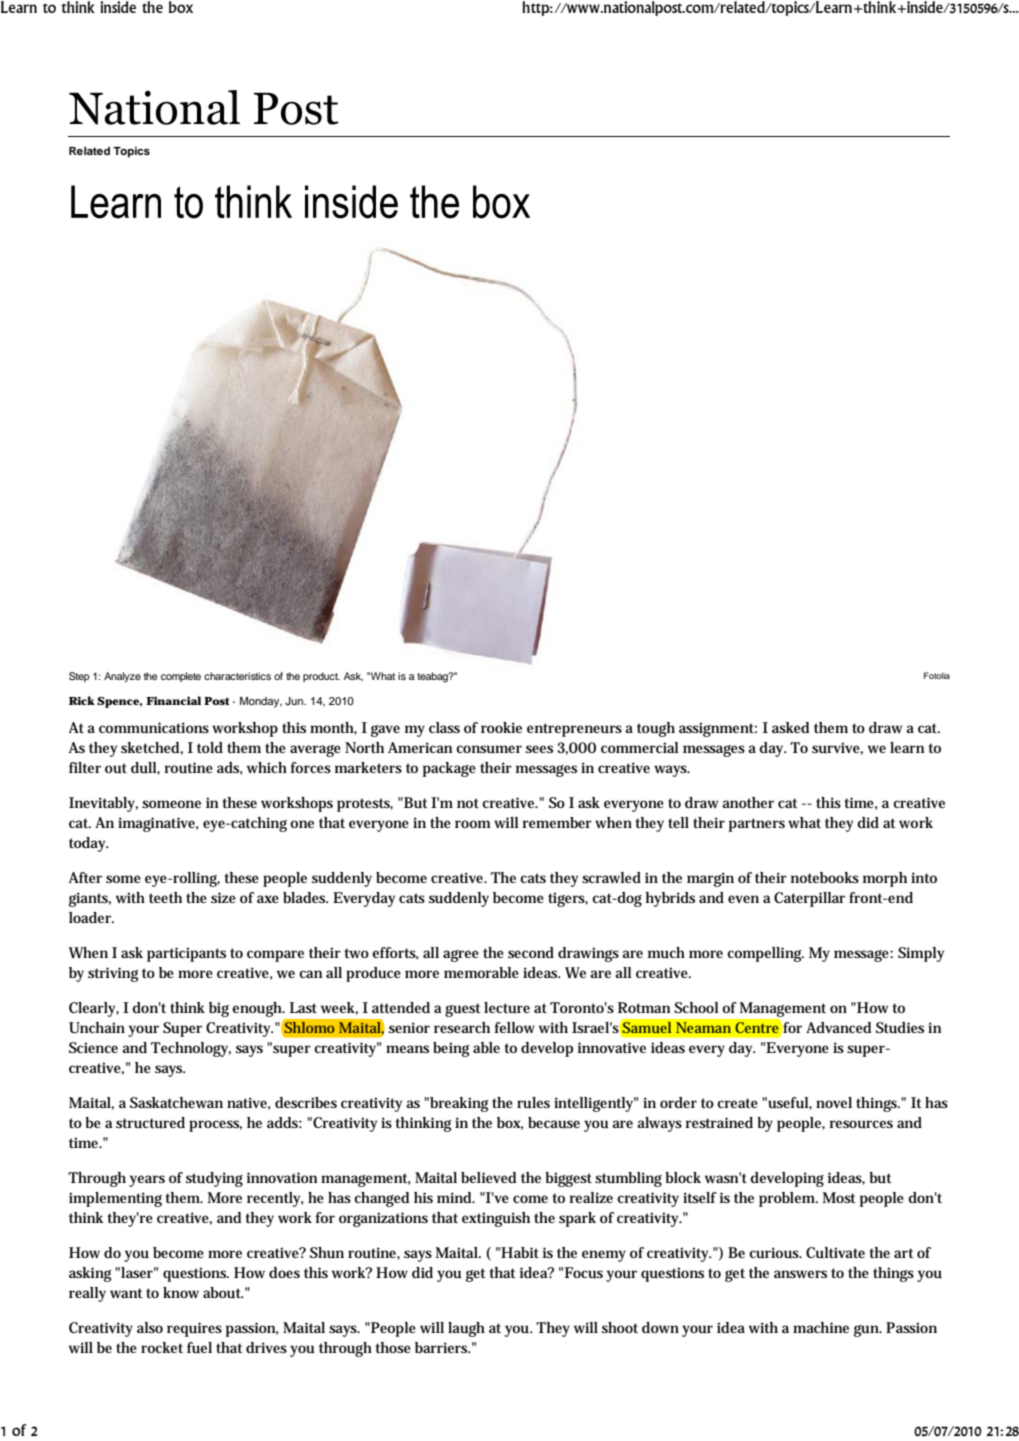 Image resolution: width=1019 pixels, height=1441 pixels. Describe the element at coordinates (507, 1008) in the screenshot. I see `lecture` at that location.
